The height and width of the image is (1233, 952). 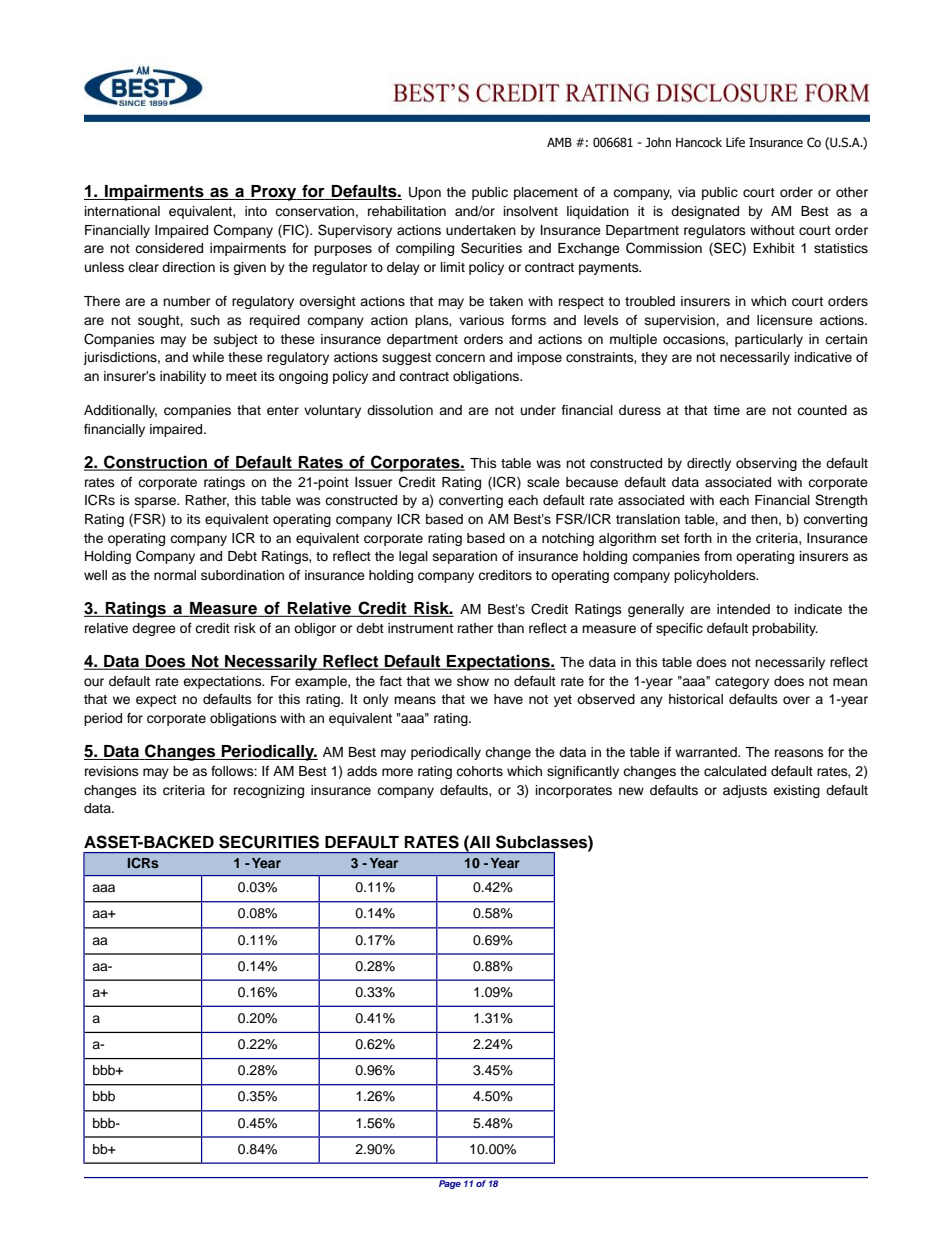 I want to click on Upon, so click(x=425, y=193).
